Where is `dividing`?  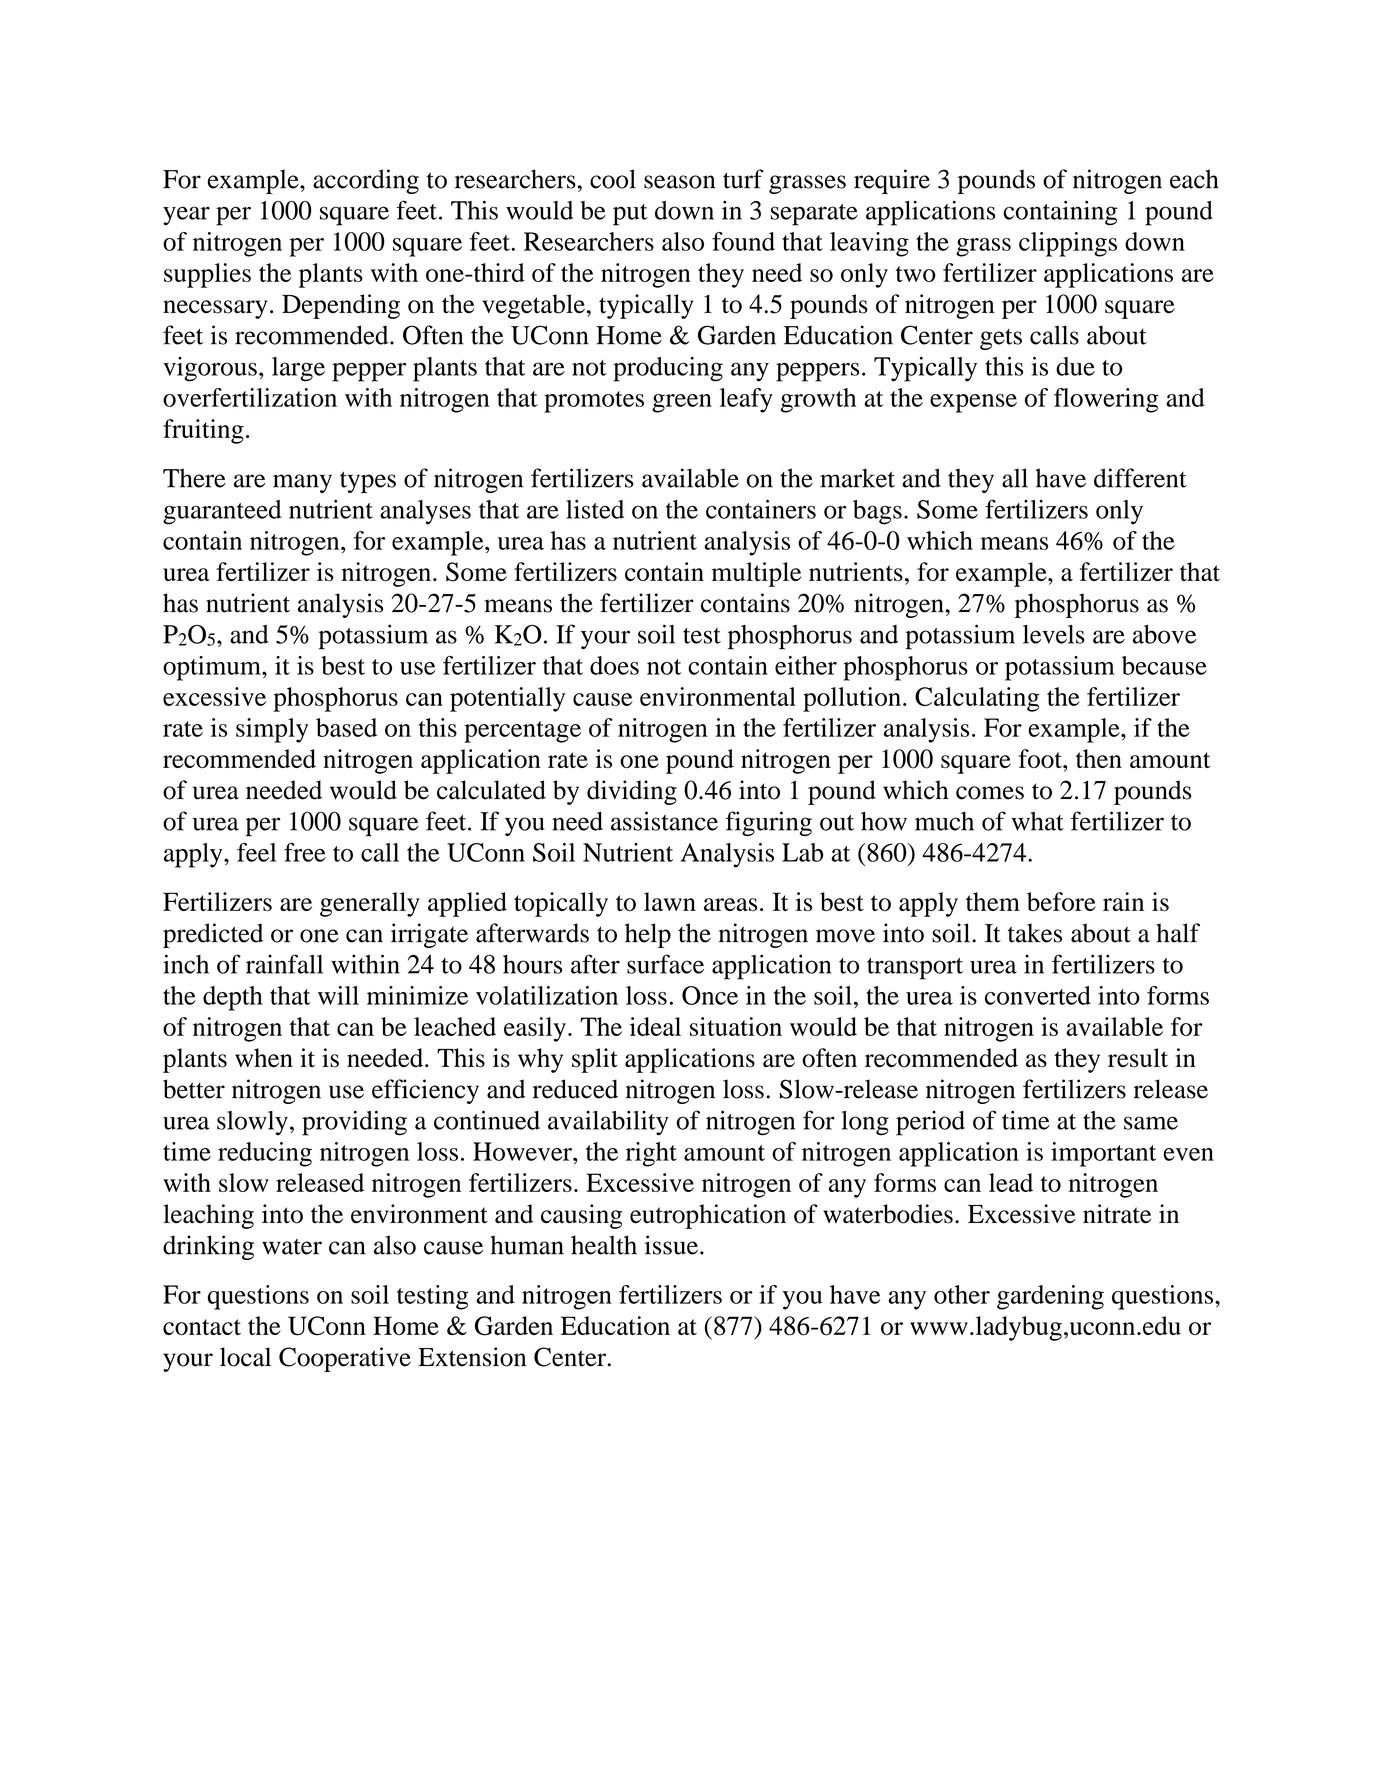 dividing is located at coordinates (632, 792).
